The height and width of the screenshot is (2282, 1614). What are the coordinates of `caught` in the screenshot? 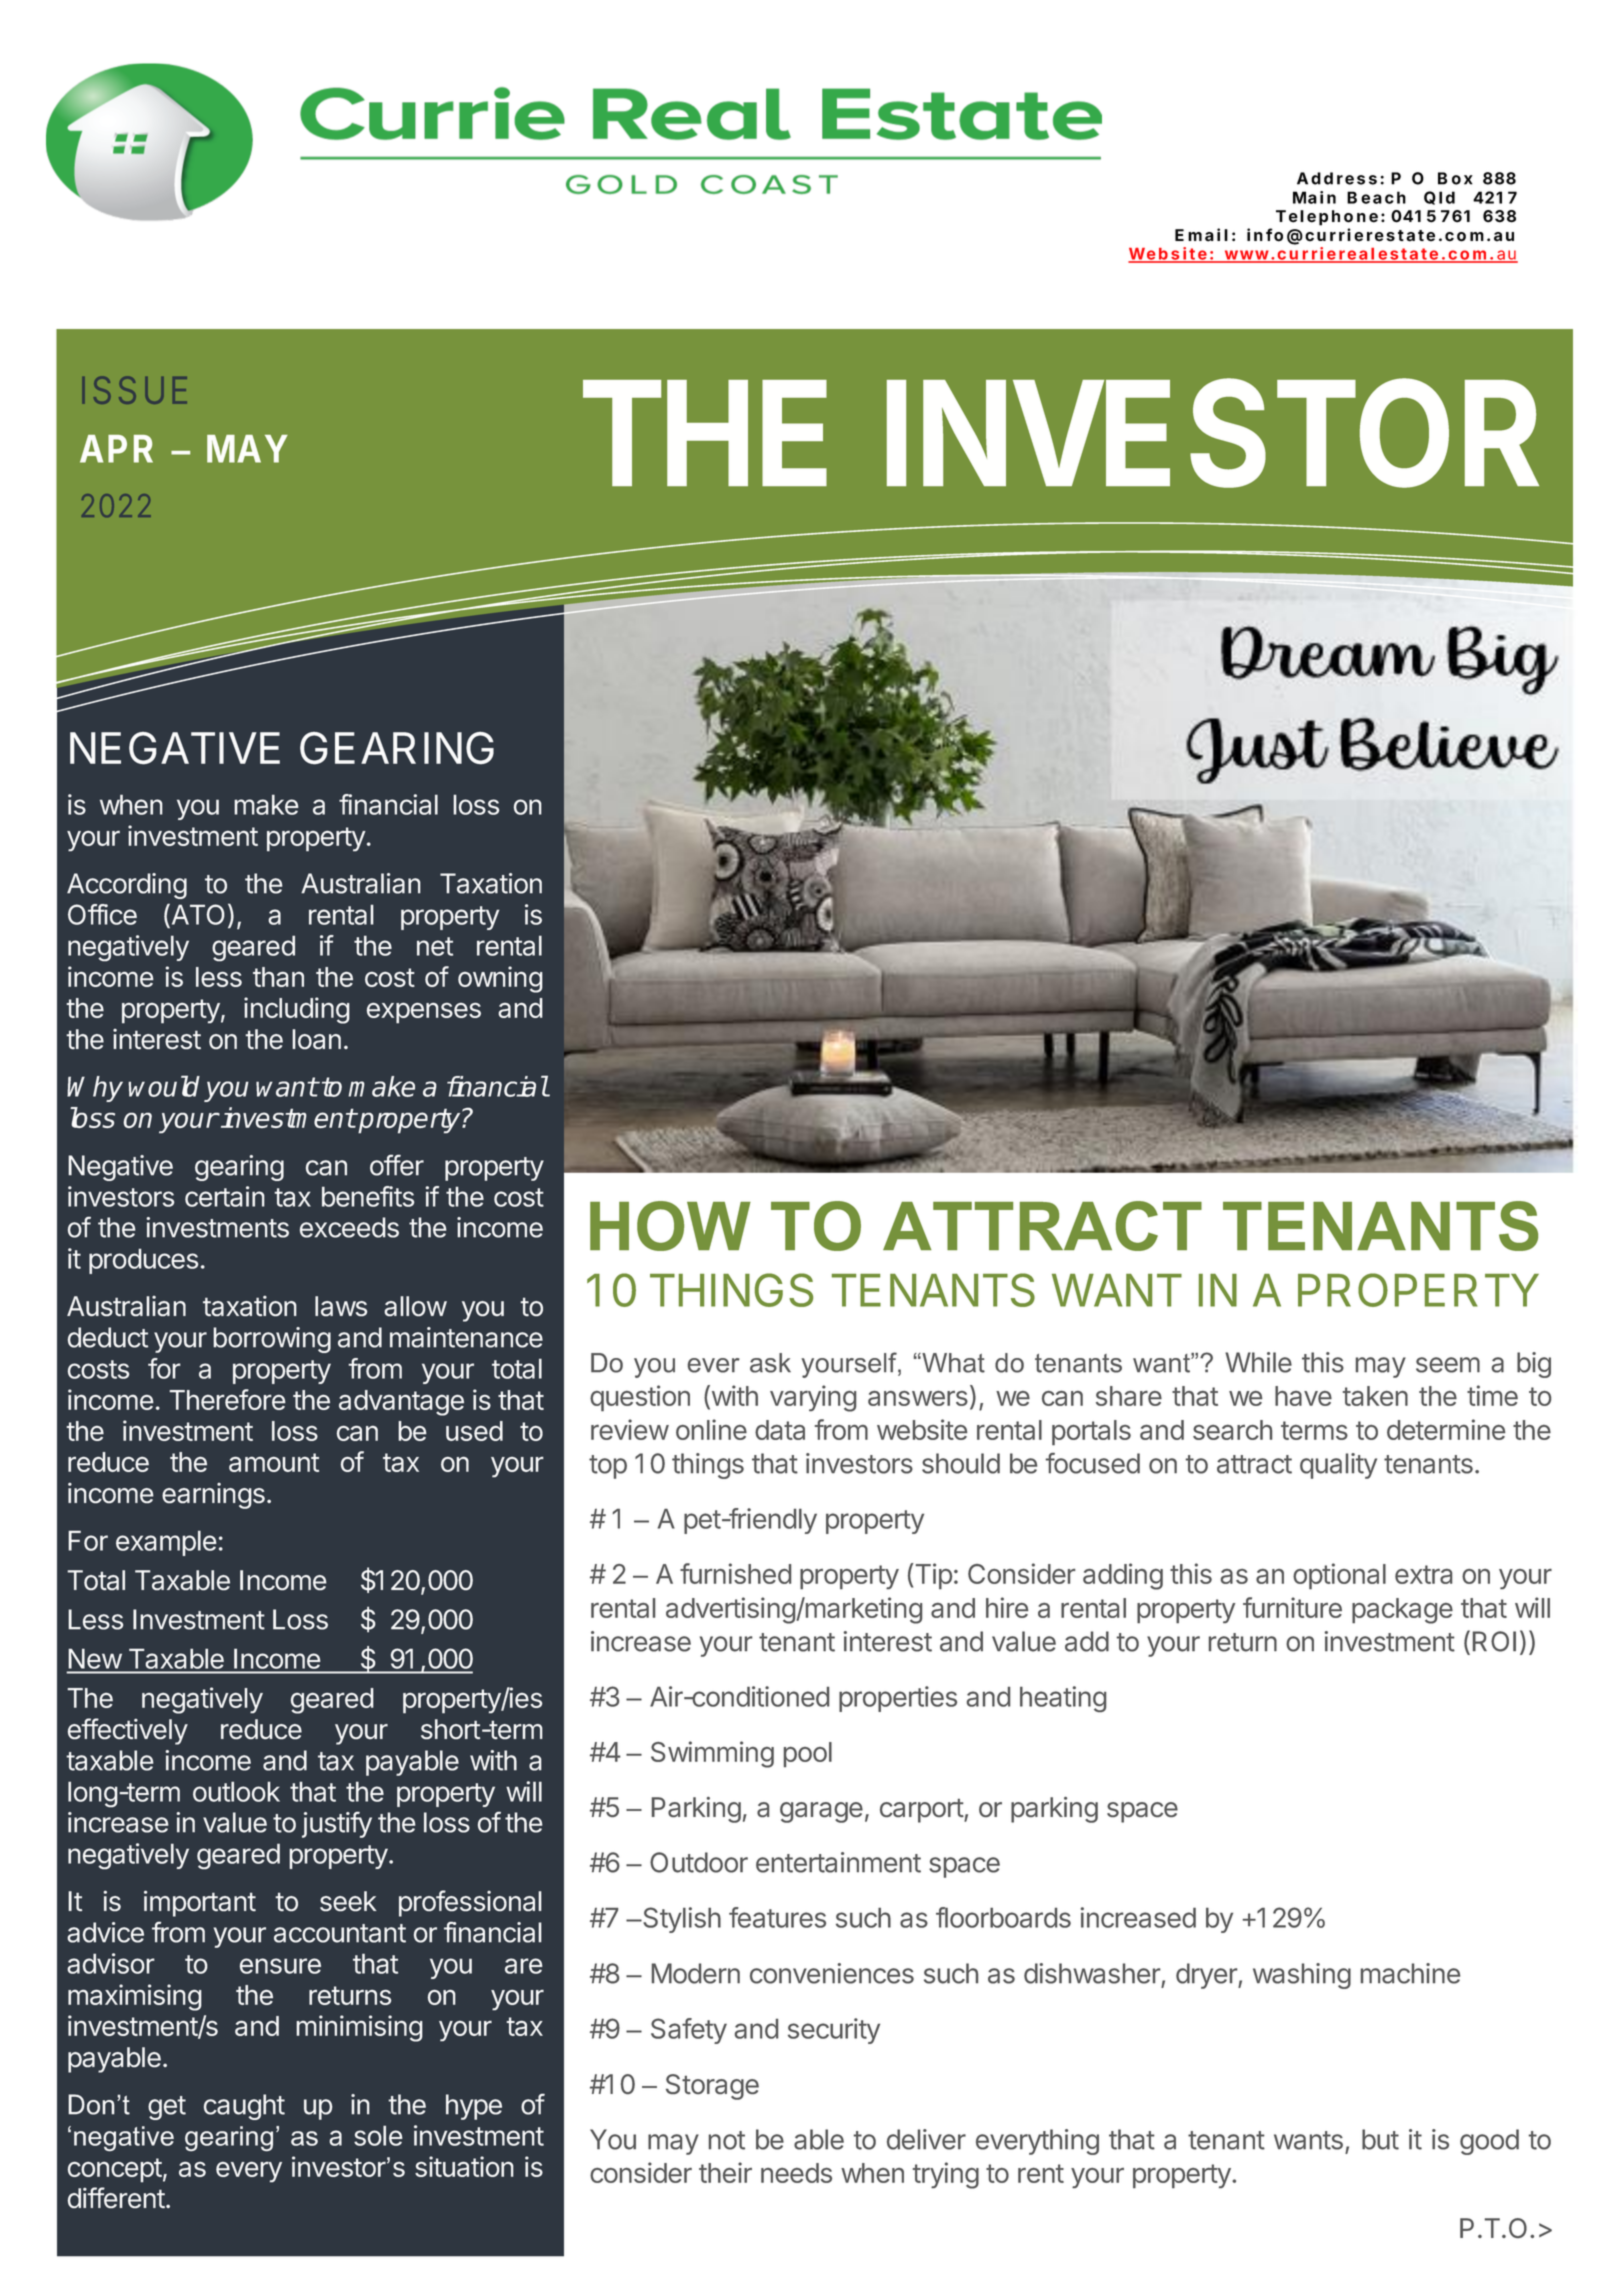 It's located at (244, 2107).
